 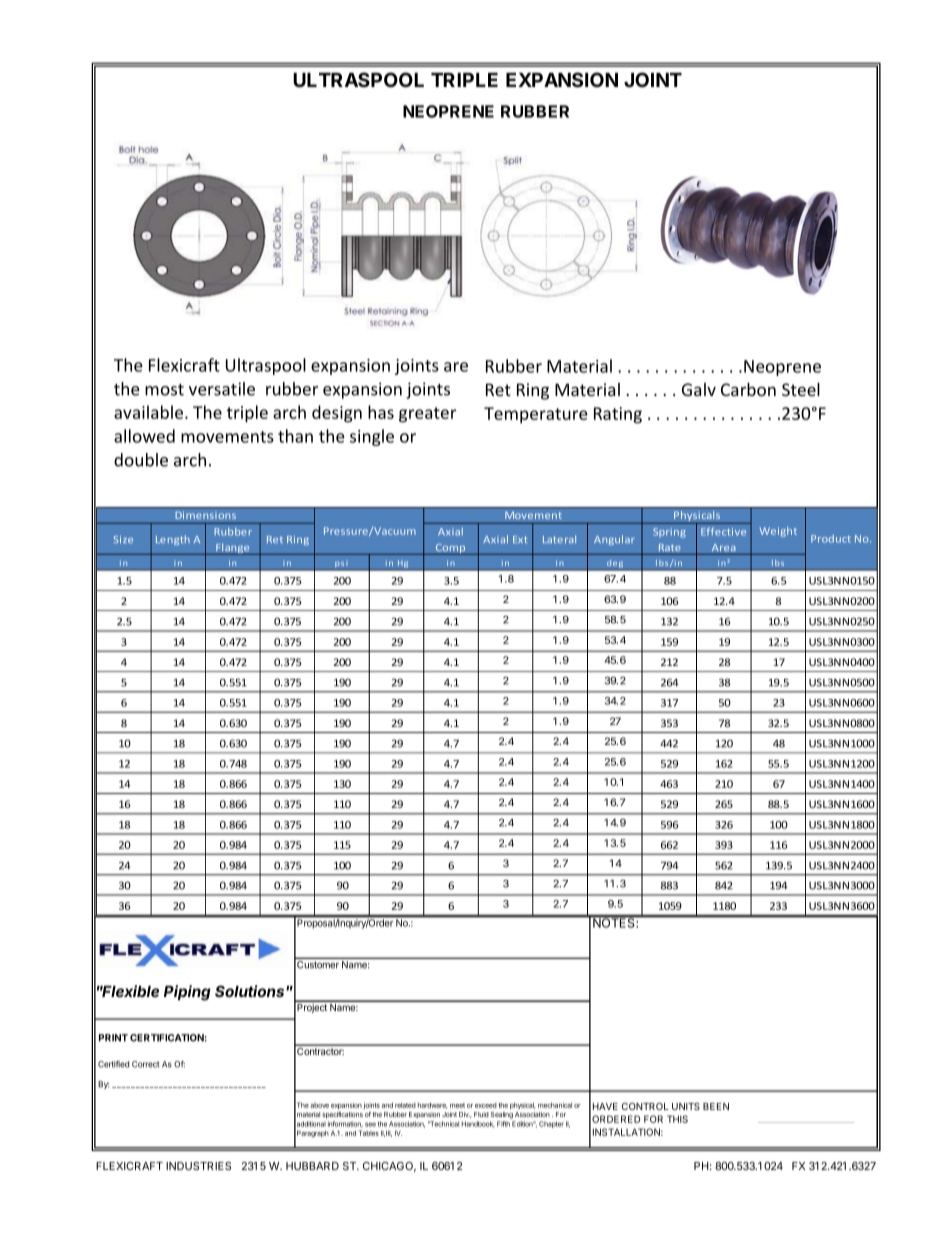 What do you see at coordinates (748, 389) in the screenshot?
I see `Carbon` at bounding box center [748, 389].
